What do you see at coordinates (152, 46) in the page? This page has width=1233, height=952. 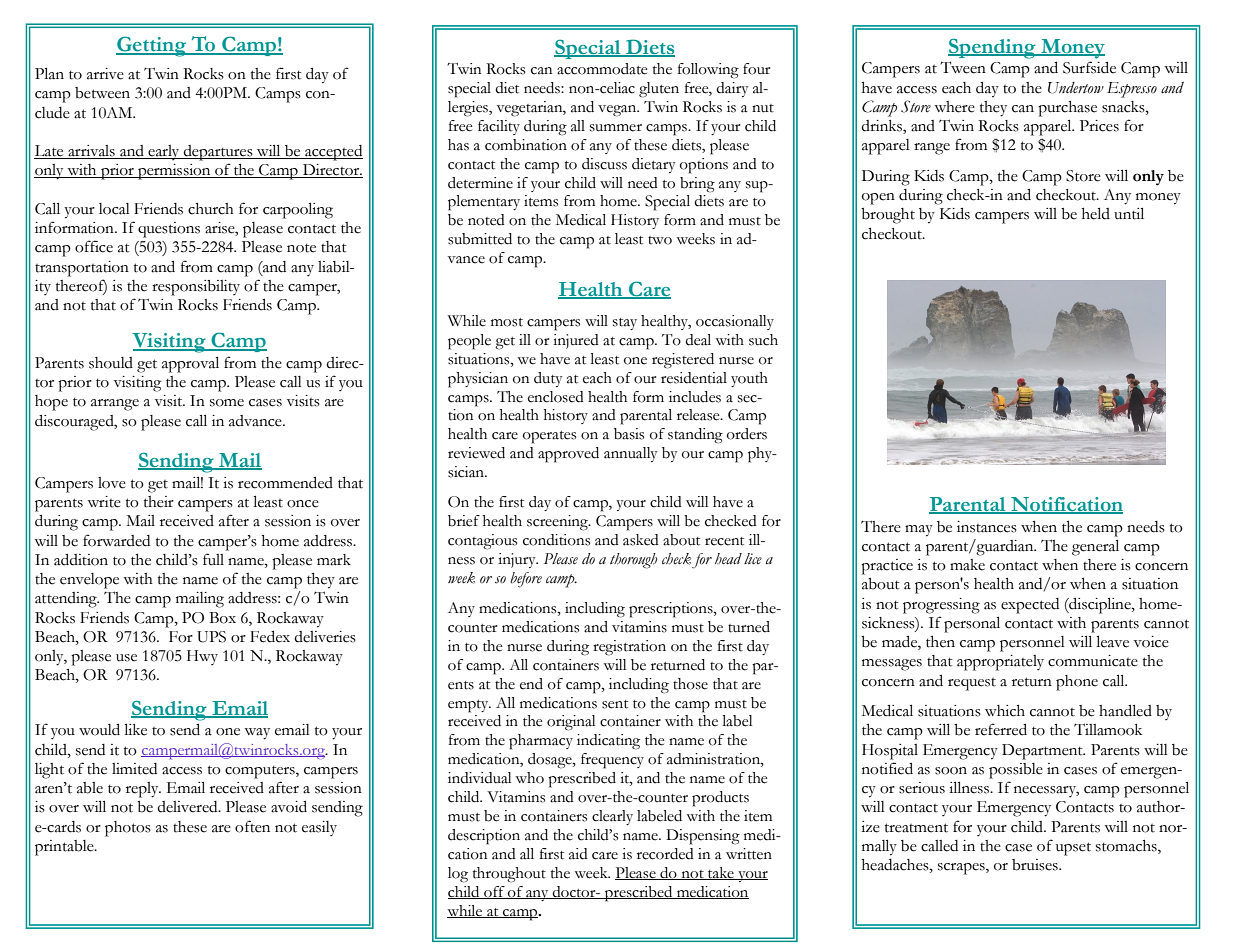 I see `Getting` at bounding box center [152, 46].
